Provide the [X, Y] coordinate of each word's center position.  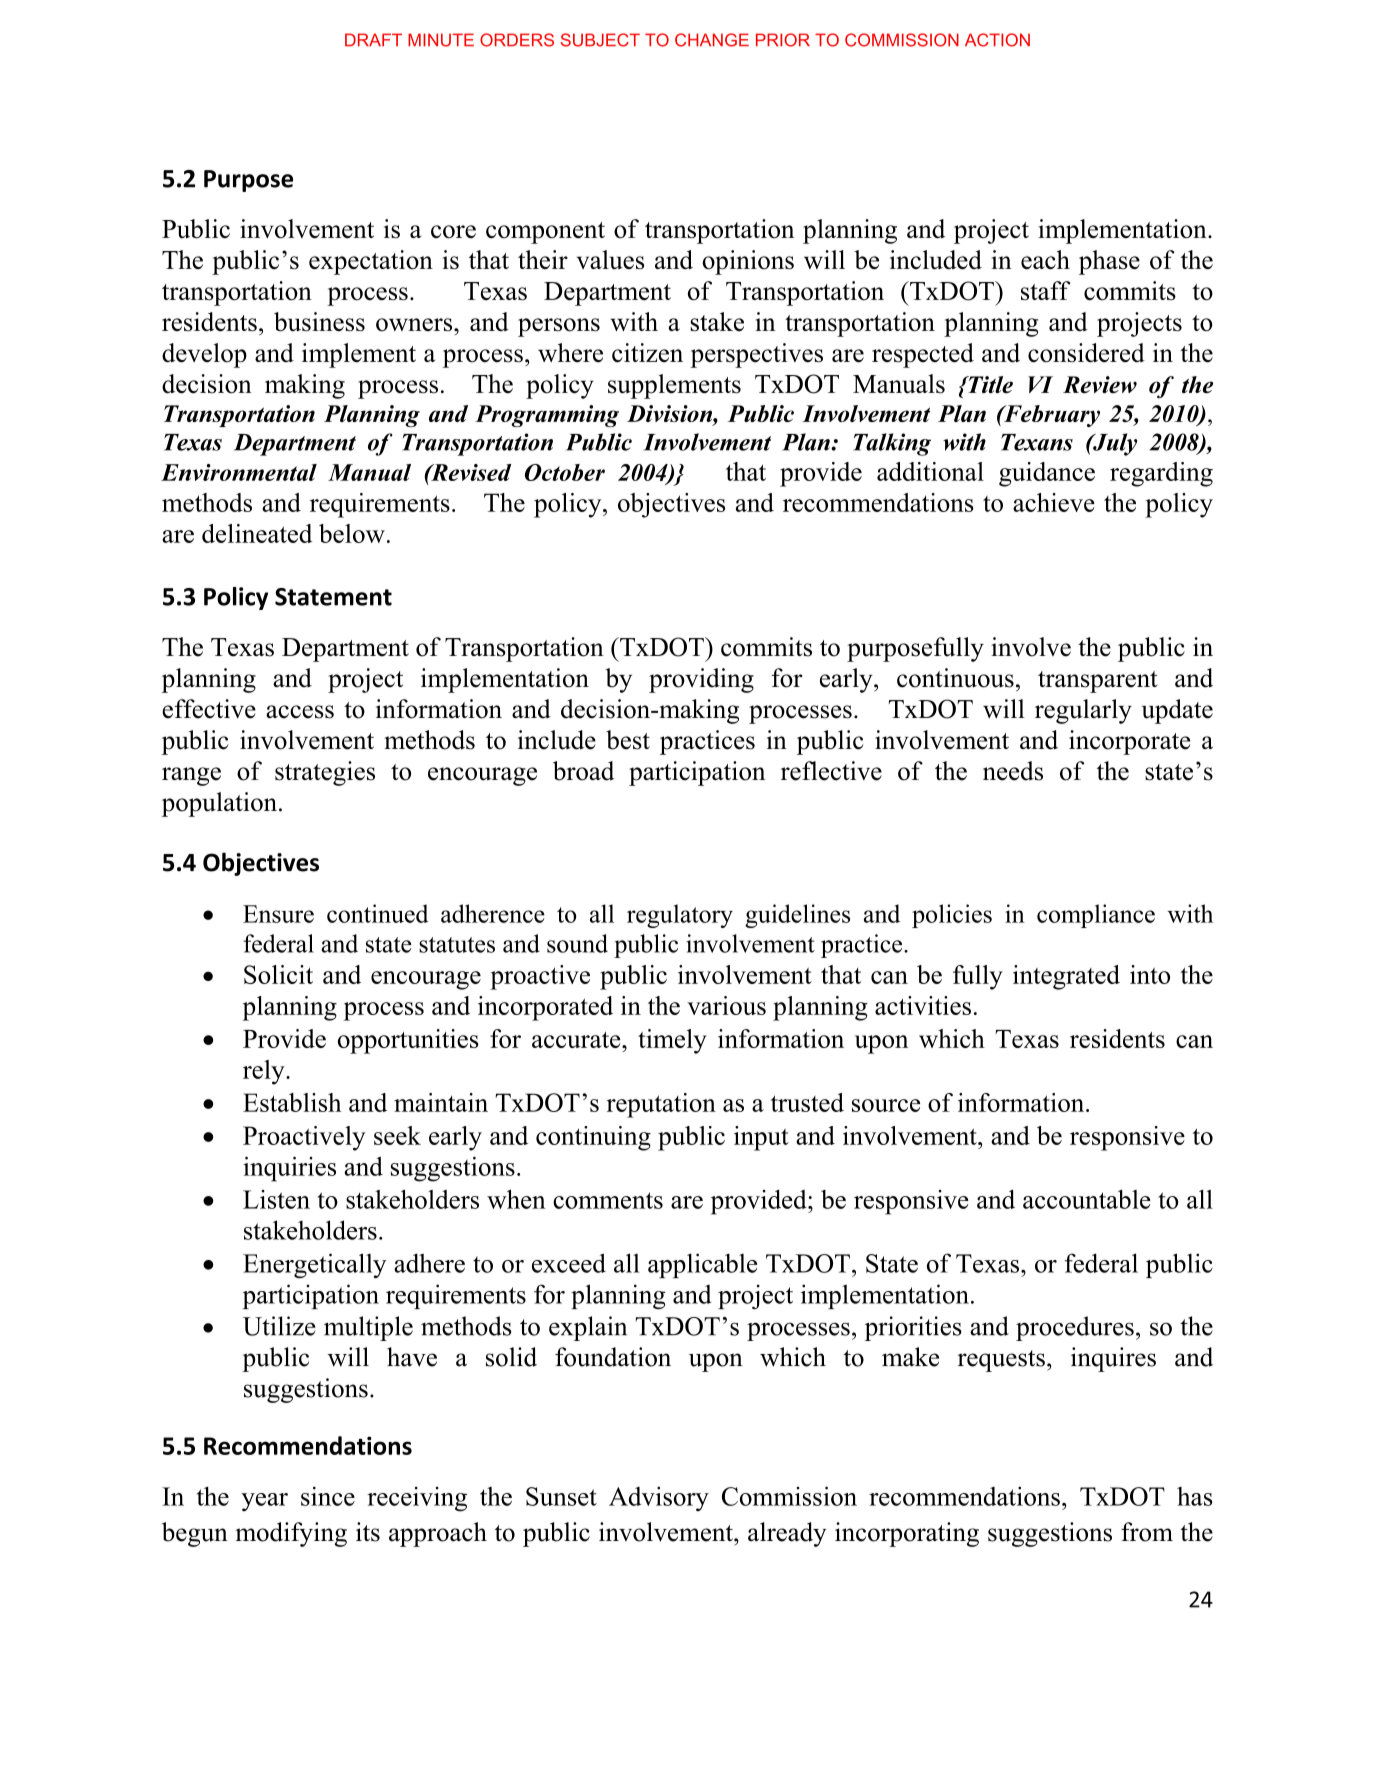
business [319, 322]
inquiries [289, 1169]
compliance [1096, 916]
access [300, 712]
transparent [1098, 682]
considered [1086, 353]
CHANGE [712, 40]
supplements [674, 386]
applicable [702, 1265]
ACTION [997, 40]
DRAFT [373, 39]
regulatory [680, 916]
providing [701, 680]
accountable [1087, 1199]
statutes [457, 945]
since [328, 1496]
